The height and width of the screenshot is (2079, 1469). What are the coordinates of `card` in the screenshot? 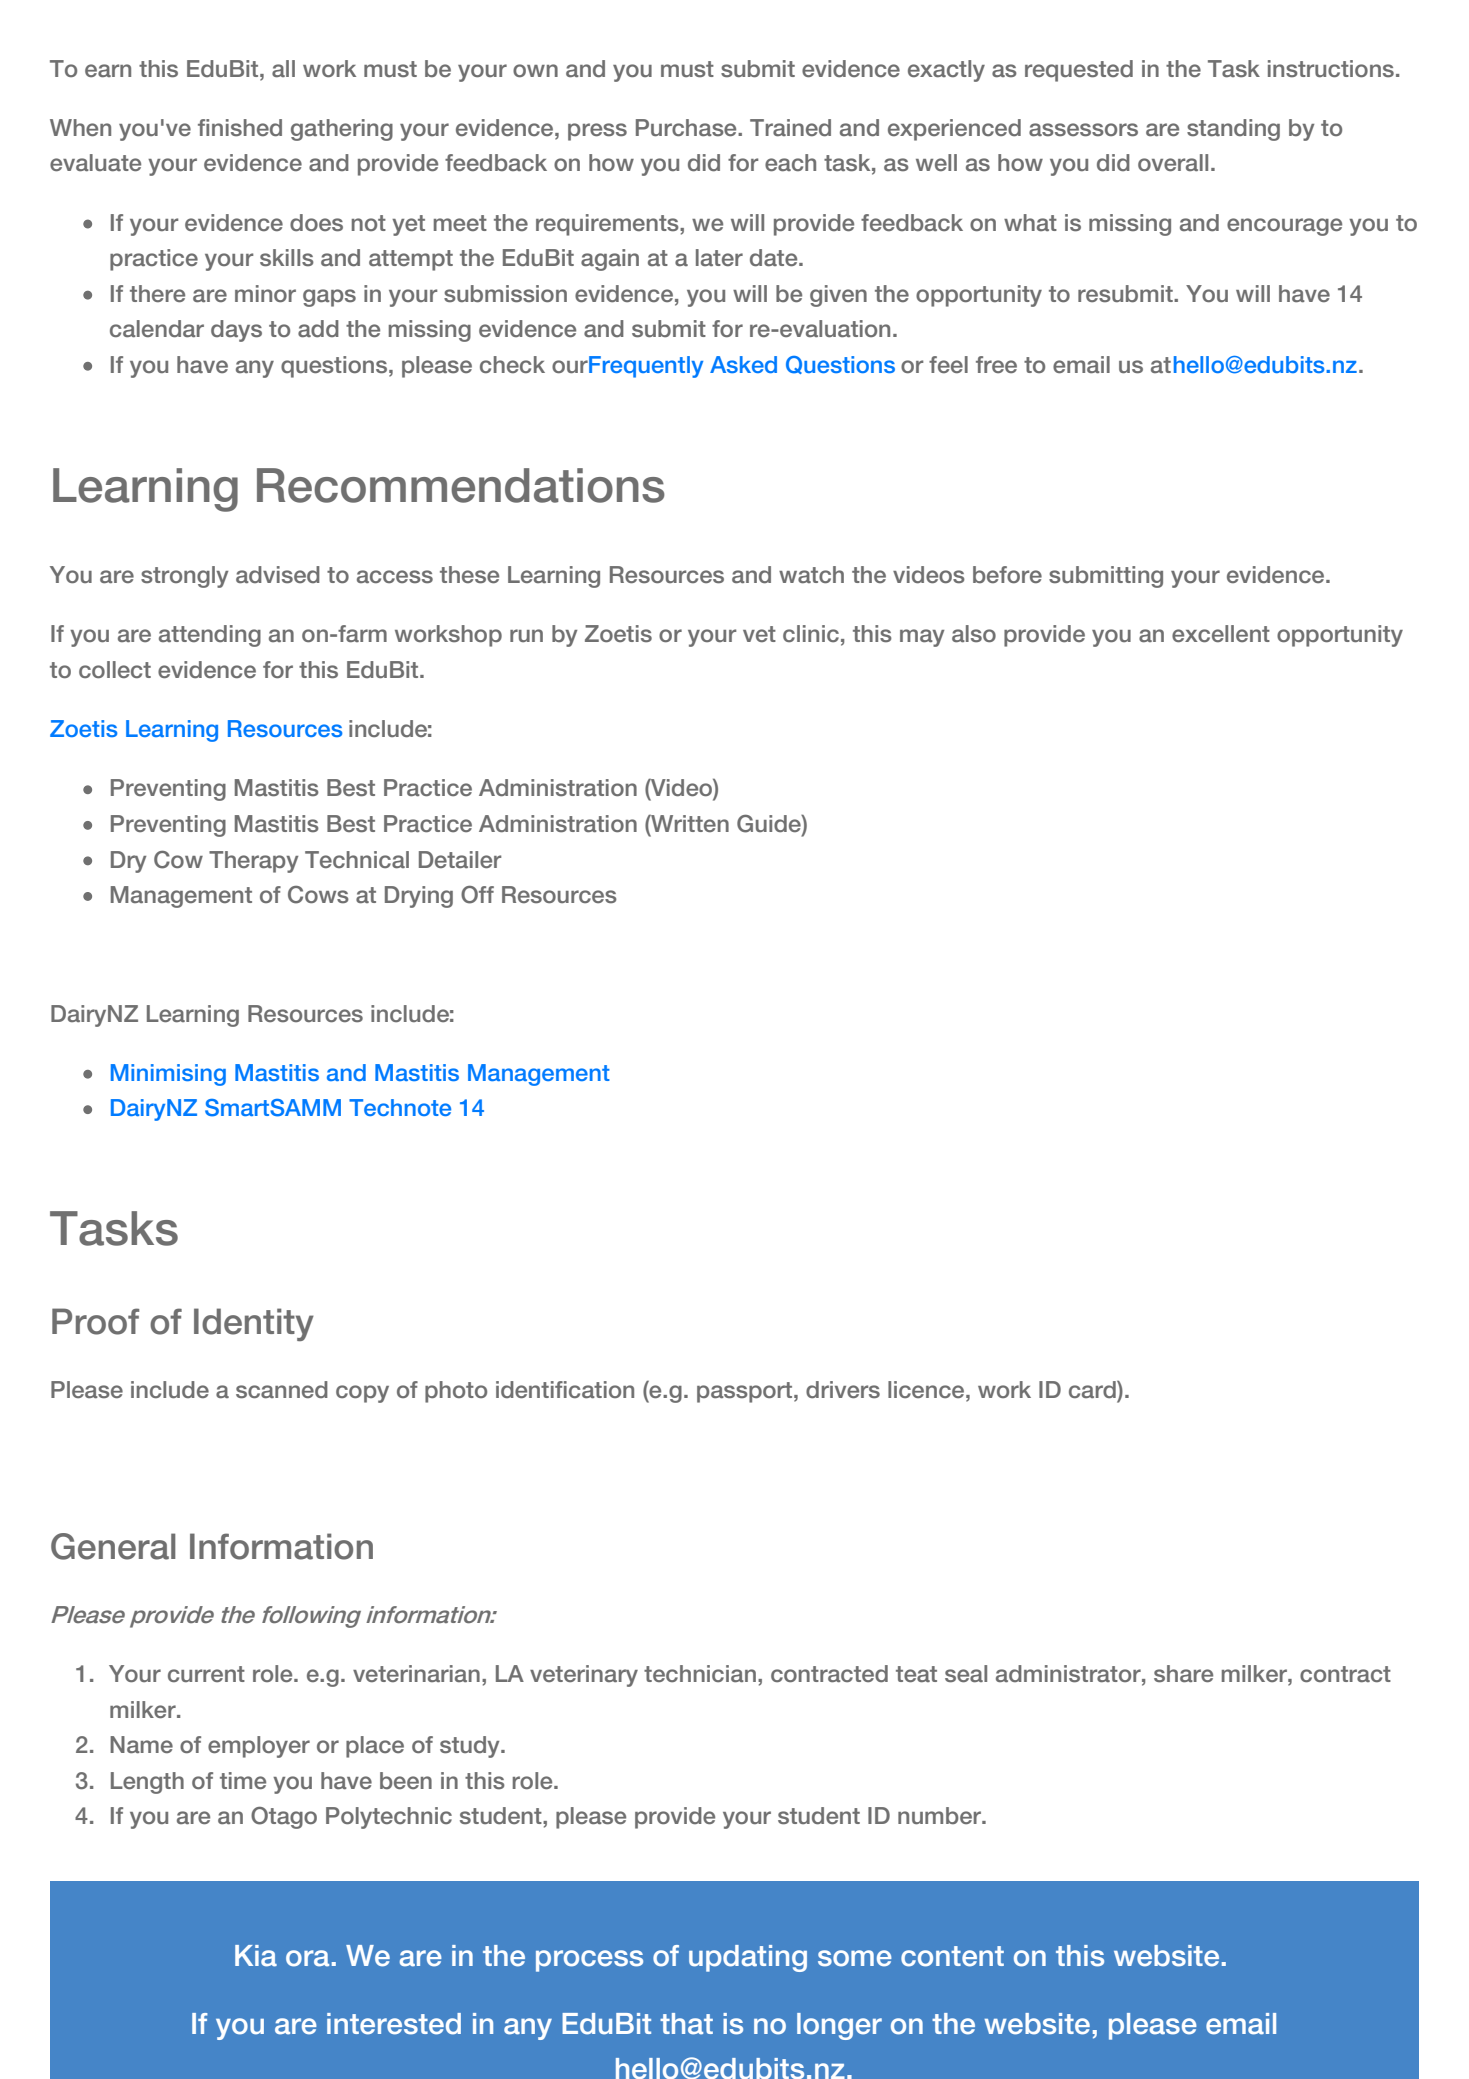 It's located at (1093, 1390).
